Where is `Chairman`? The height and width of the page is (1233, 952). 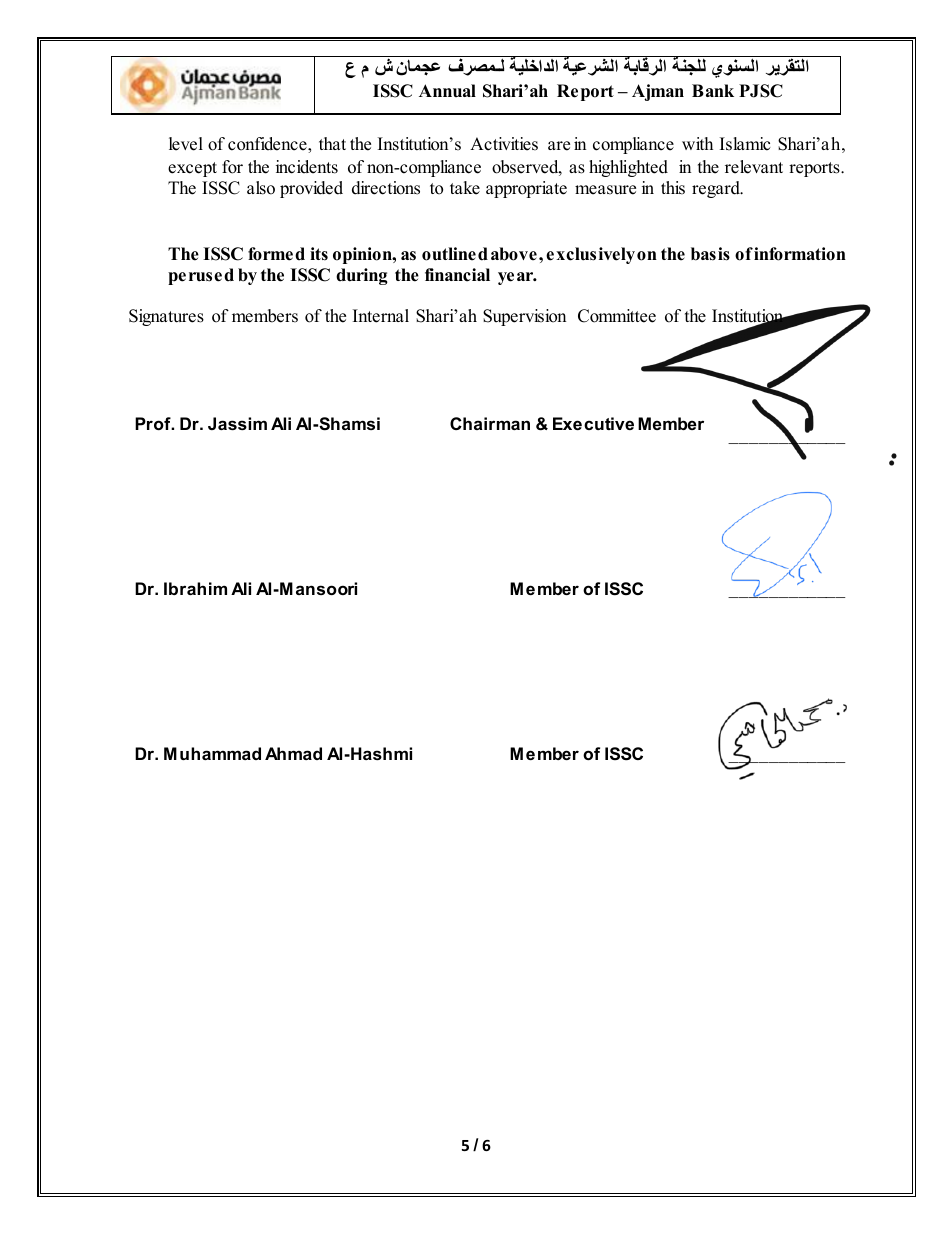 Chairman is located at coordinates (490, 423).
